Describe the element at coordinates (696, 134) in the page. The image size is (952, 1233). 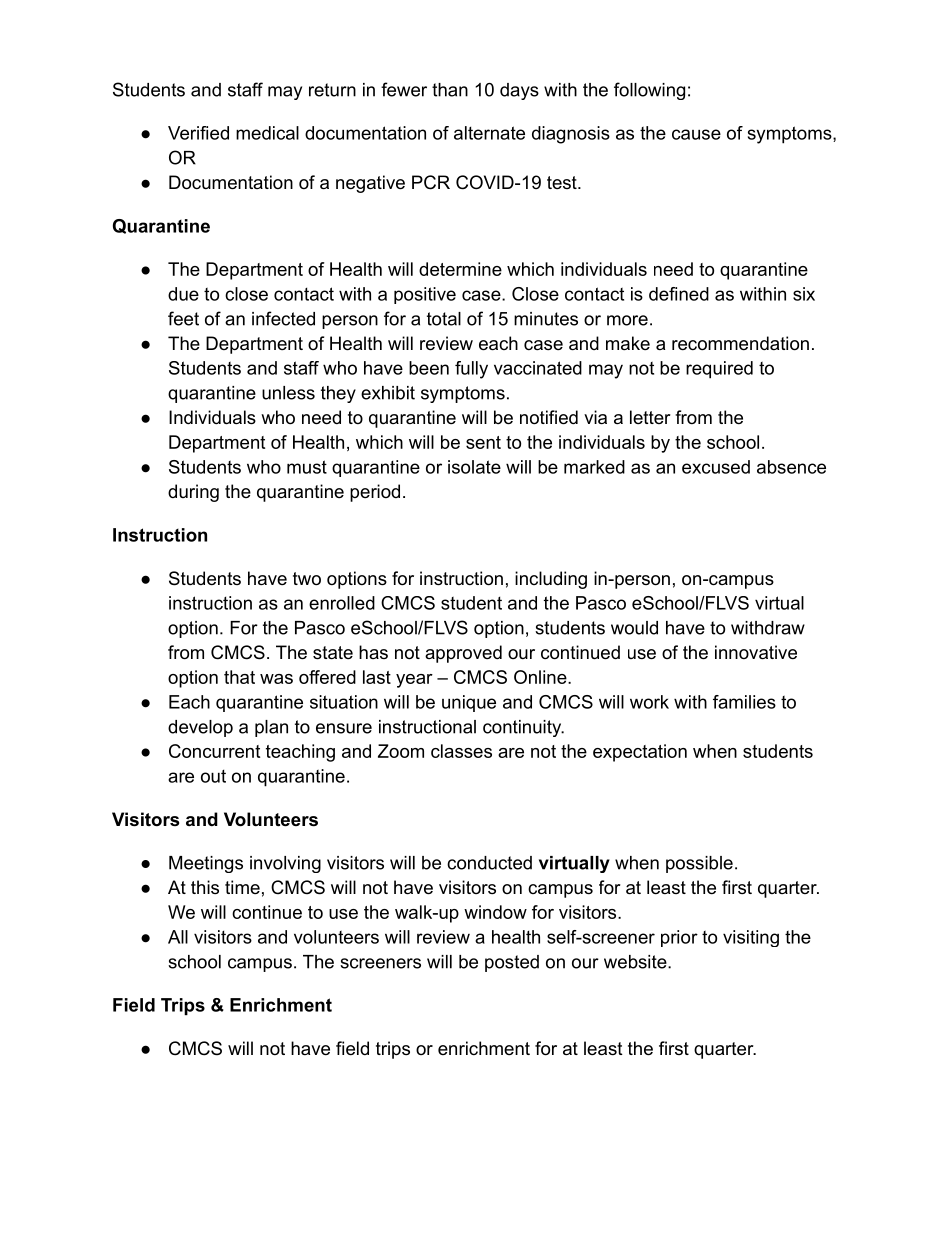
I see `cause` at that location.
